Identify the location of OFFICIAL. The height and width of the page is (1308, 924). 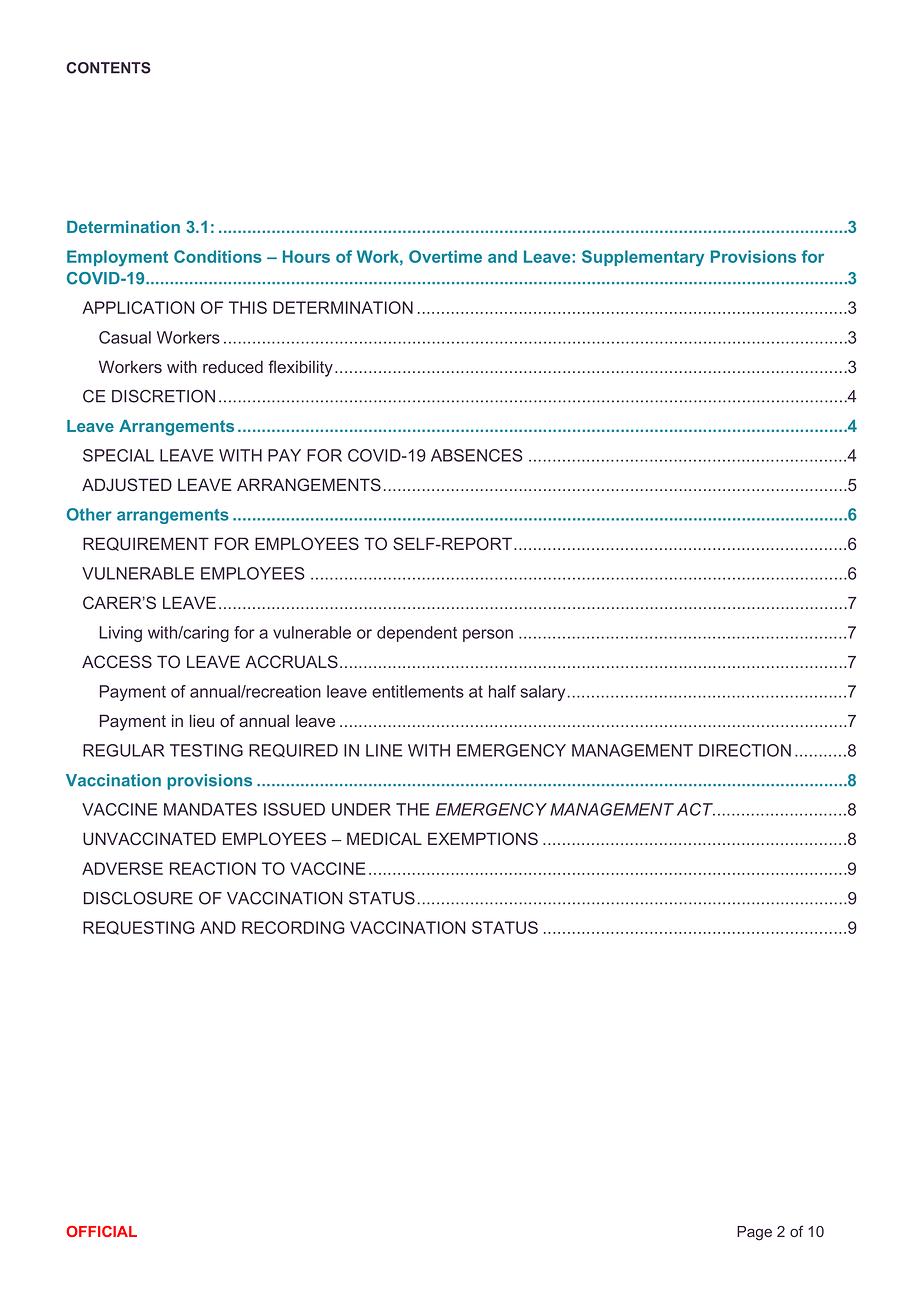
(101, 1231).
